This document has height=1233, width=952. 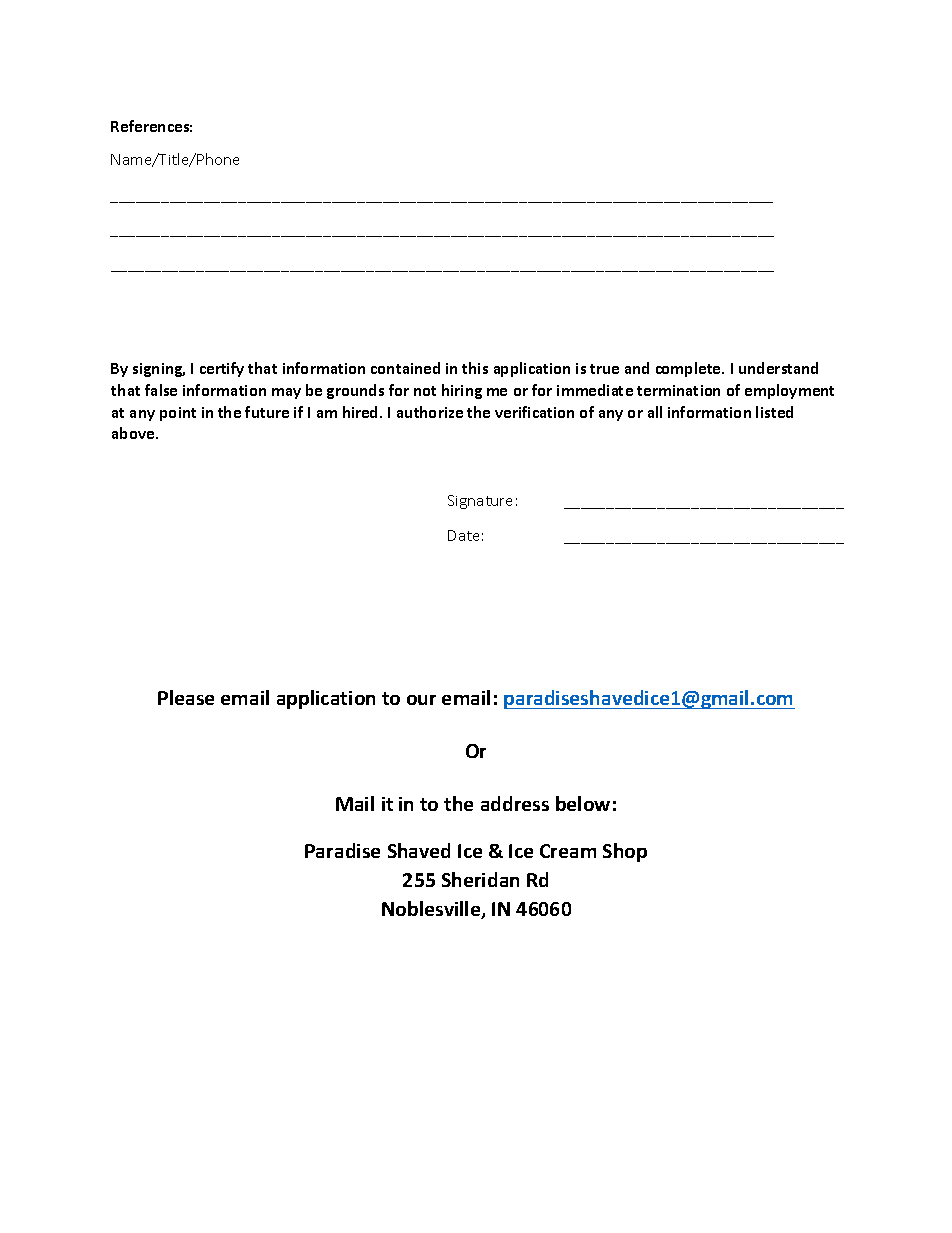 I want to click on above, so click(x=134, y=433).
